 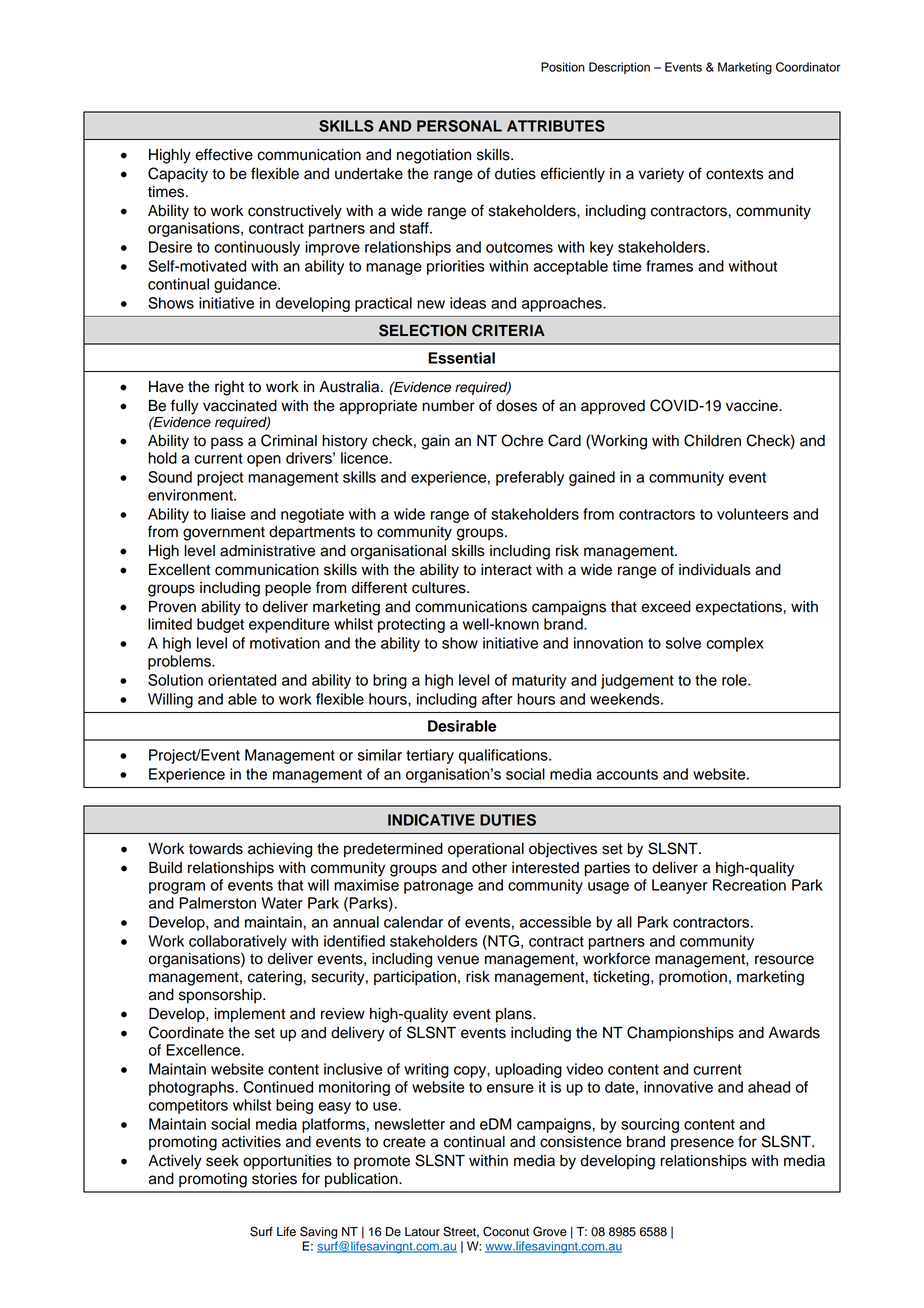 What do you see at coordinates (238, 942) in the screenshot?
I see `collaboratively` at bounding box center [238, 942].
